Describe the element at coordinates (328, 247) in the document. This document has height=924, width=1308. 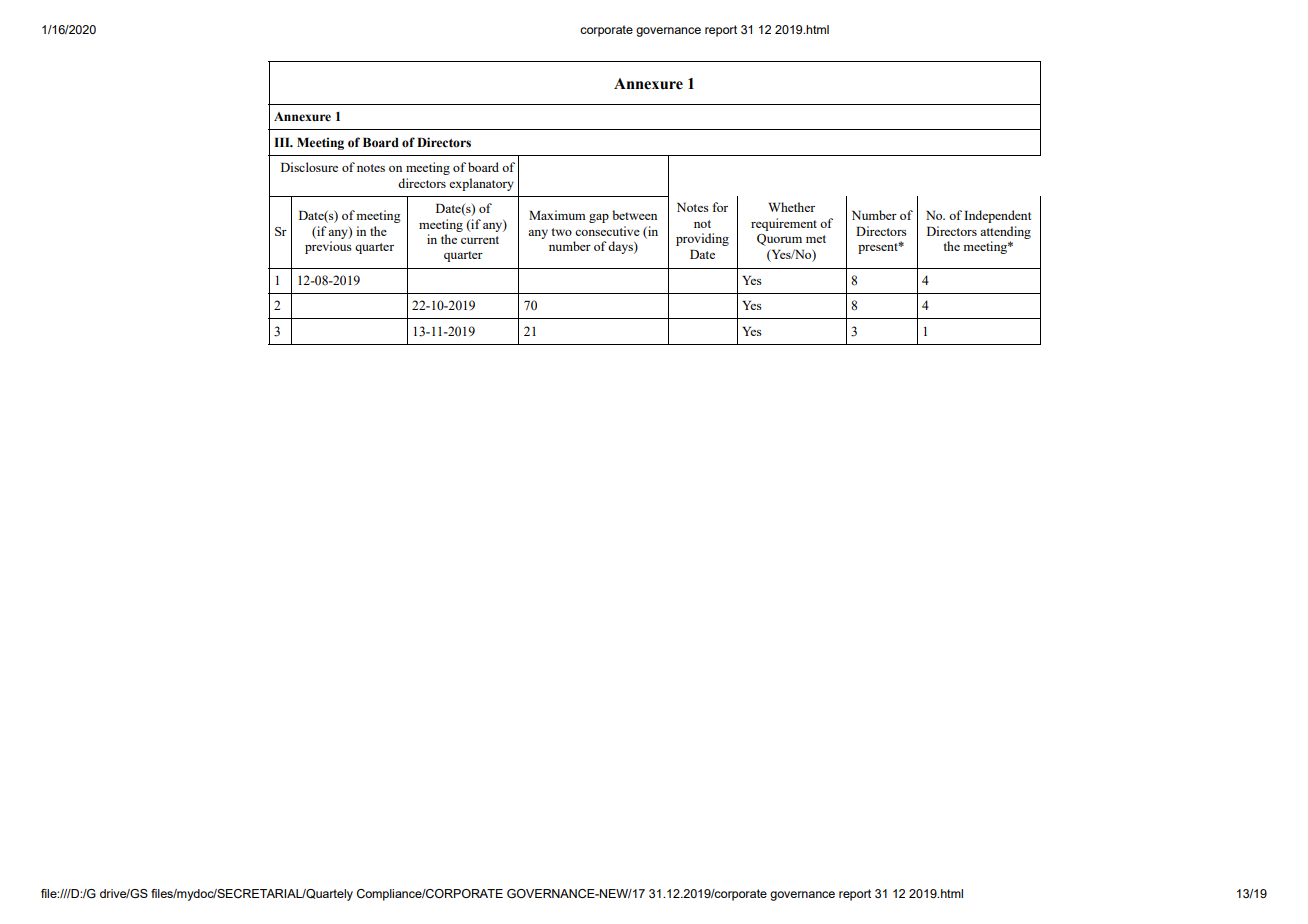
I see `previous` at that location.
